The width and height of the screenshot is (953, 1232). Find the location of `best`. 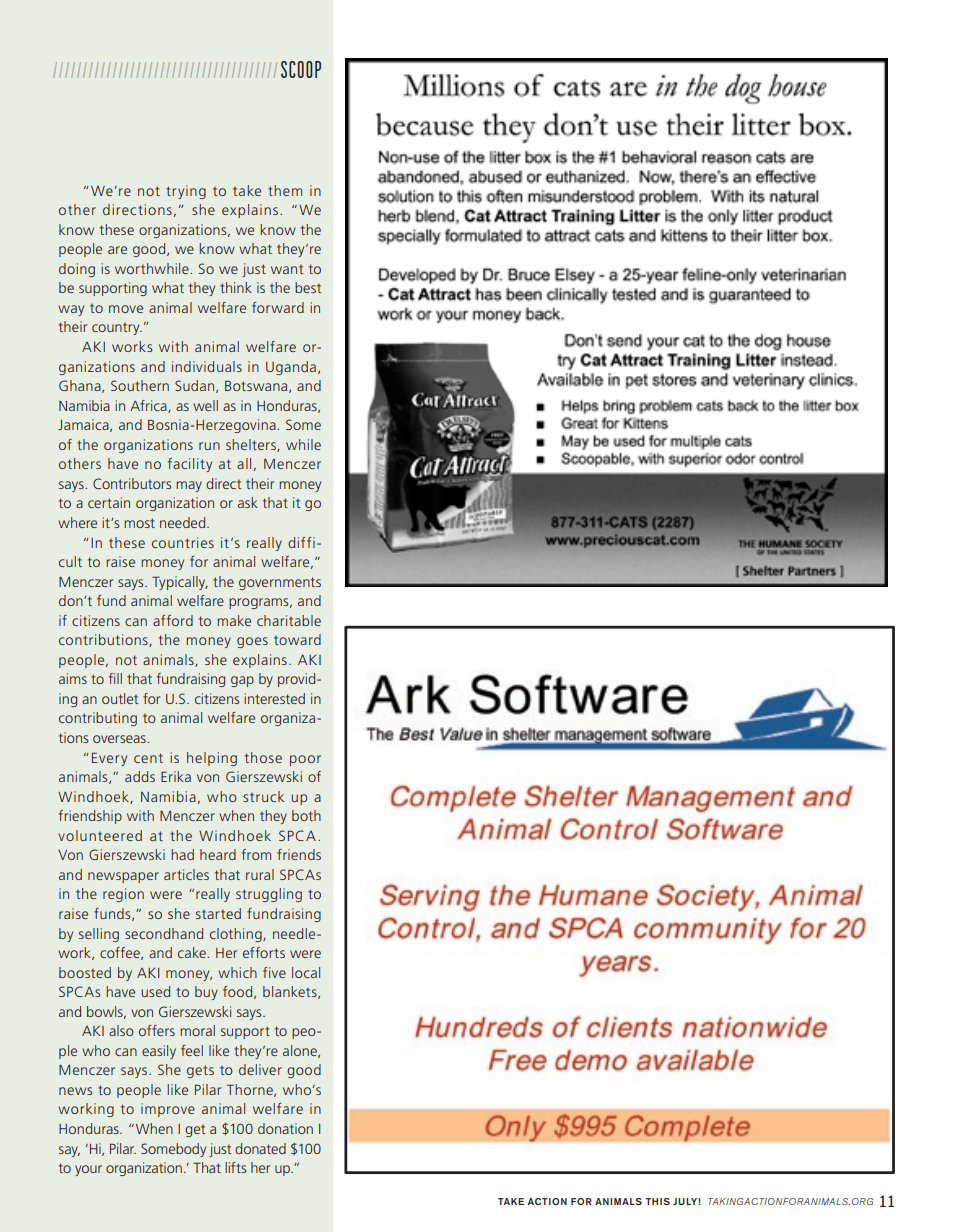

best is located at coordinates (308, 287).
